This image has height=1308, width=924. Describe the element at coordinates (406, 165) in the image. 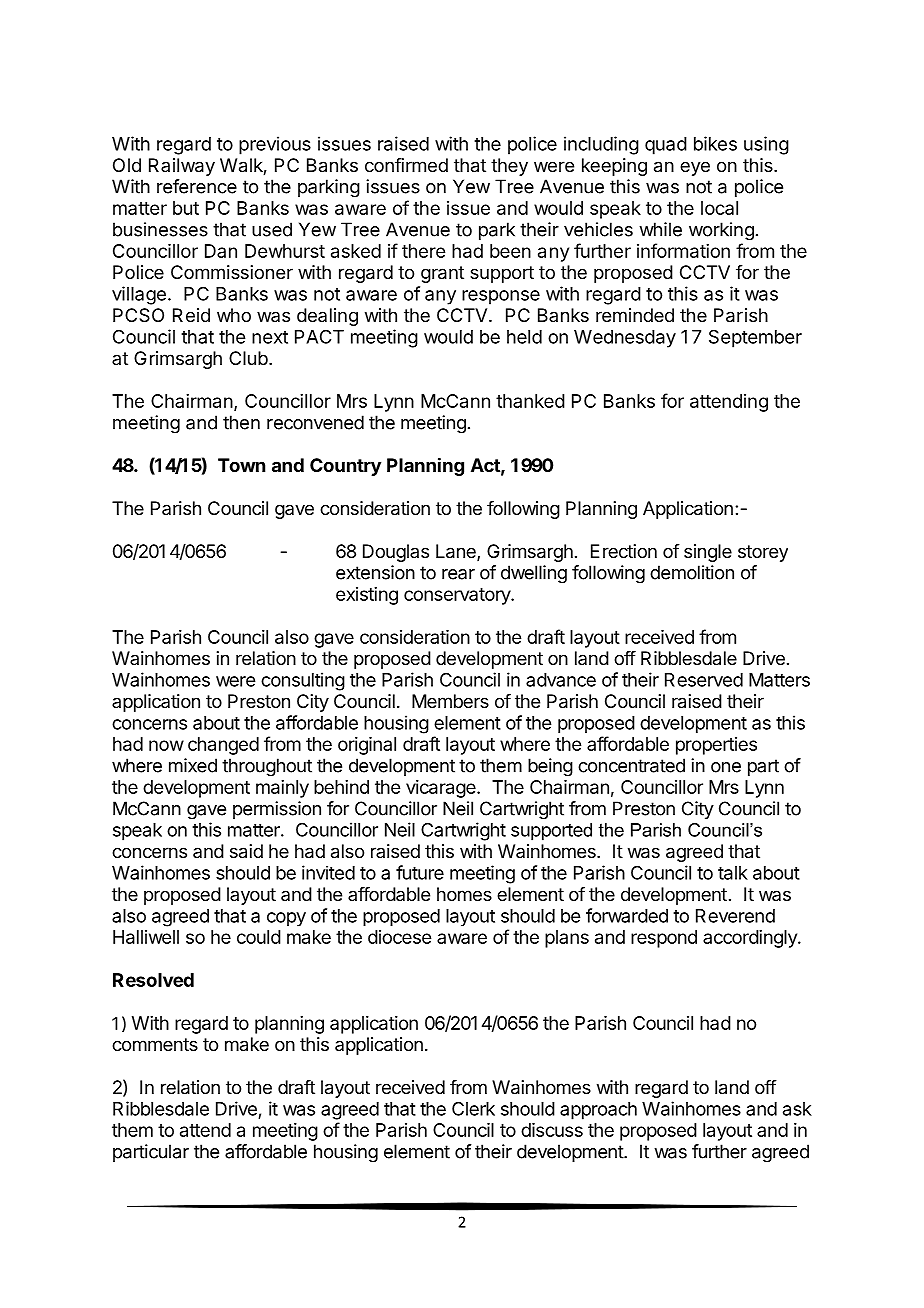

I see `confirmed` at that location.
